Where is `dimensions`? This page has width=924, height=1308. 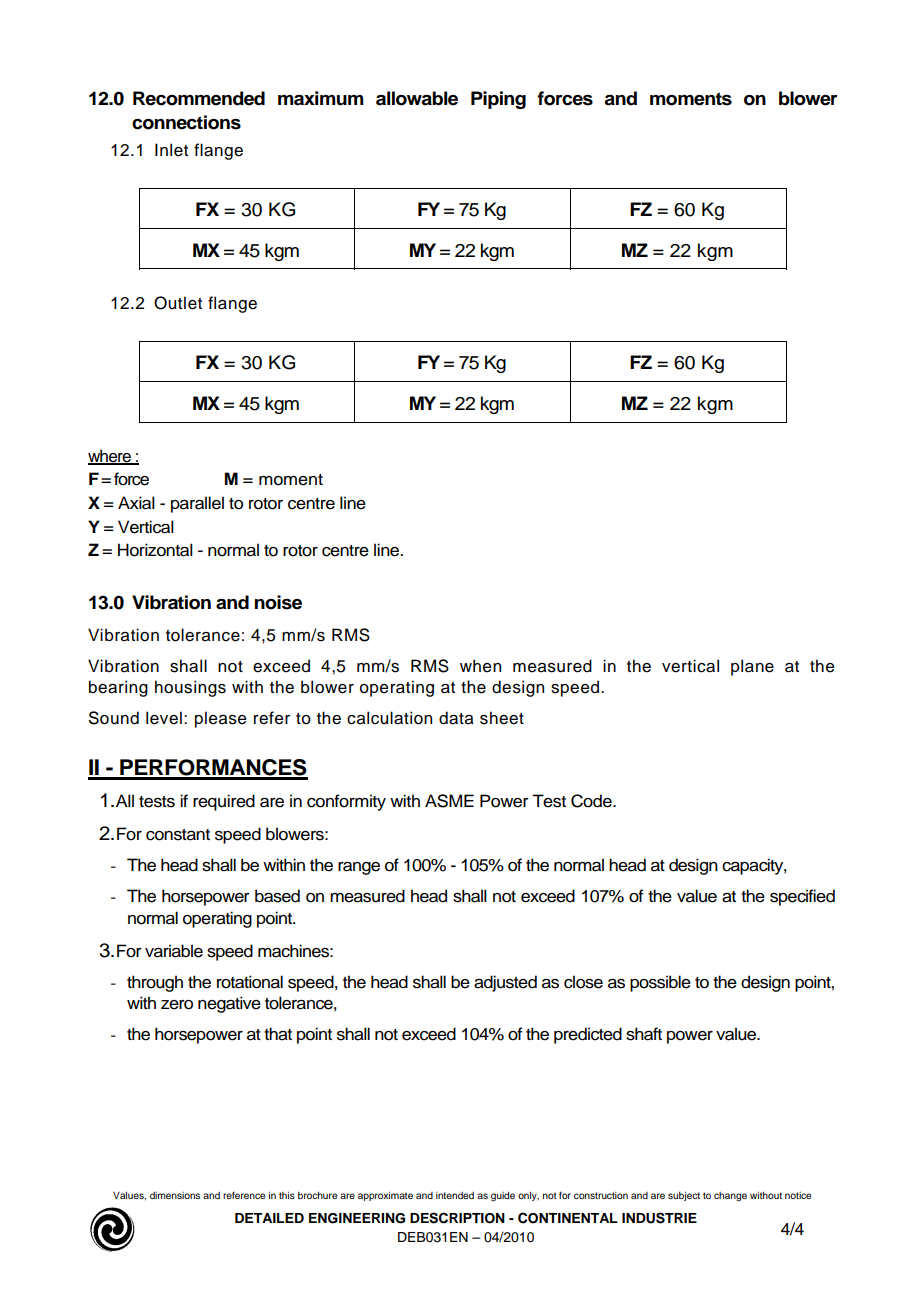 dimensions is located at coordinates (175, 1195).
